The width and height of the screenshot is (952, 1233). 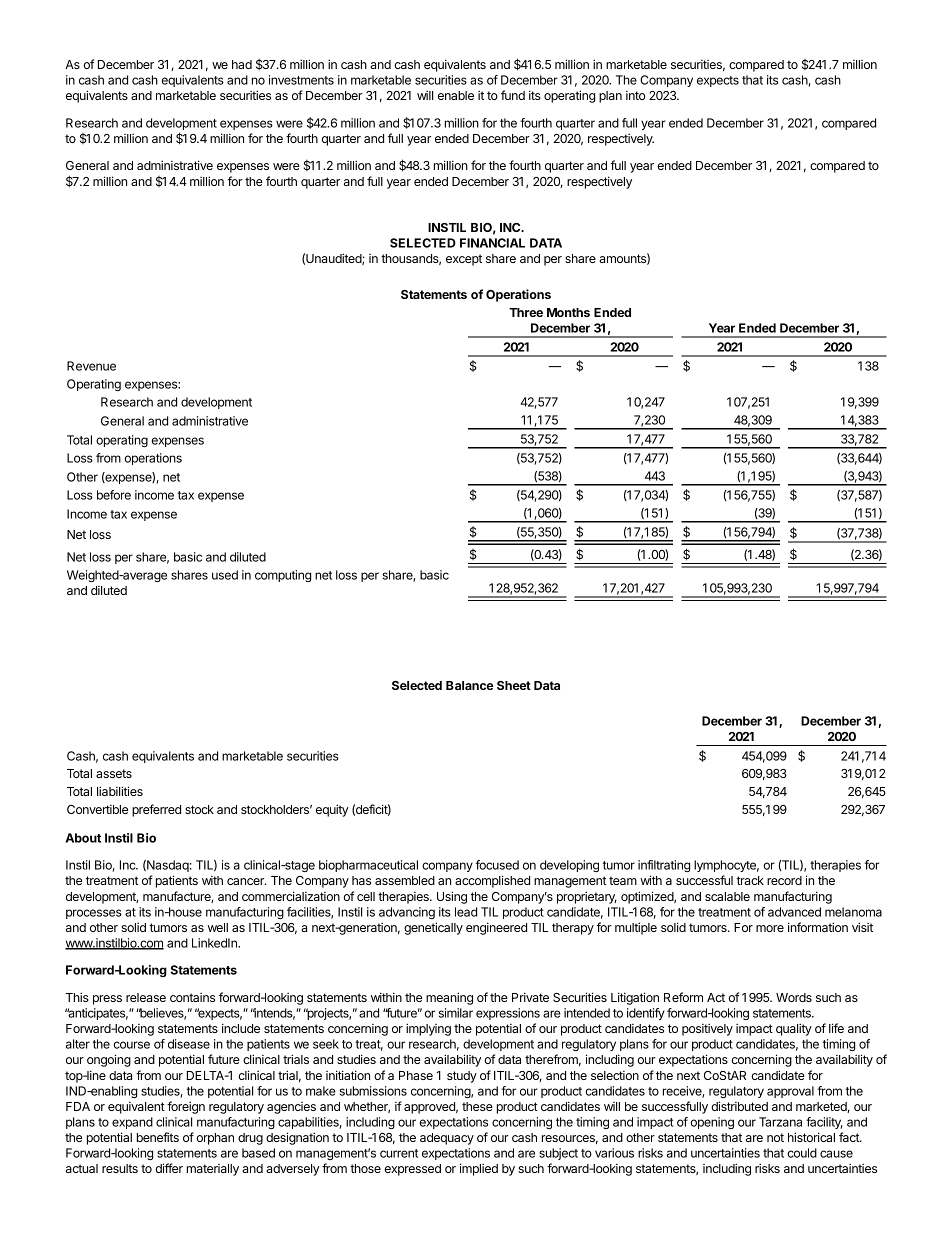 What do you see at coordinates (456, 95) in the screenshot?
I see `enable` at bounding box center [456, 95].
